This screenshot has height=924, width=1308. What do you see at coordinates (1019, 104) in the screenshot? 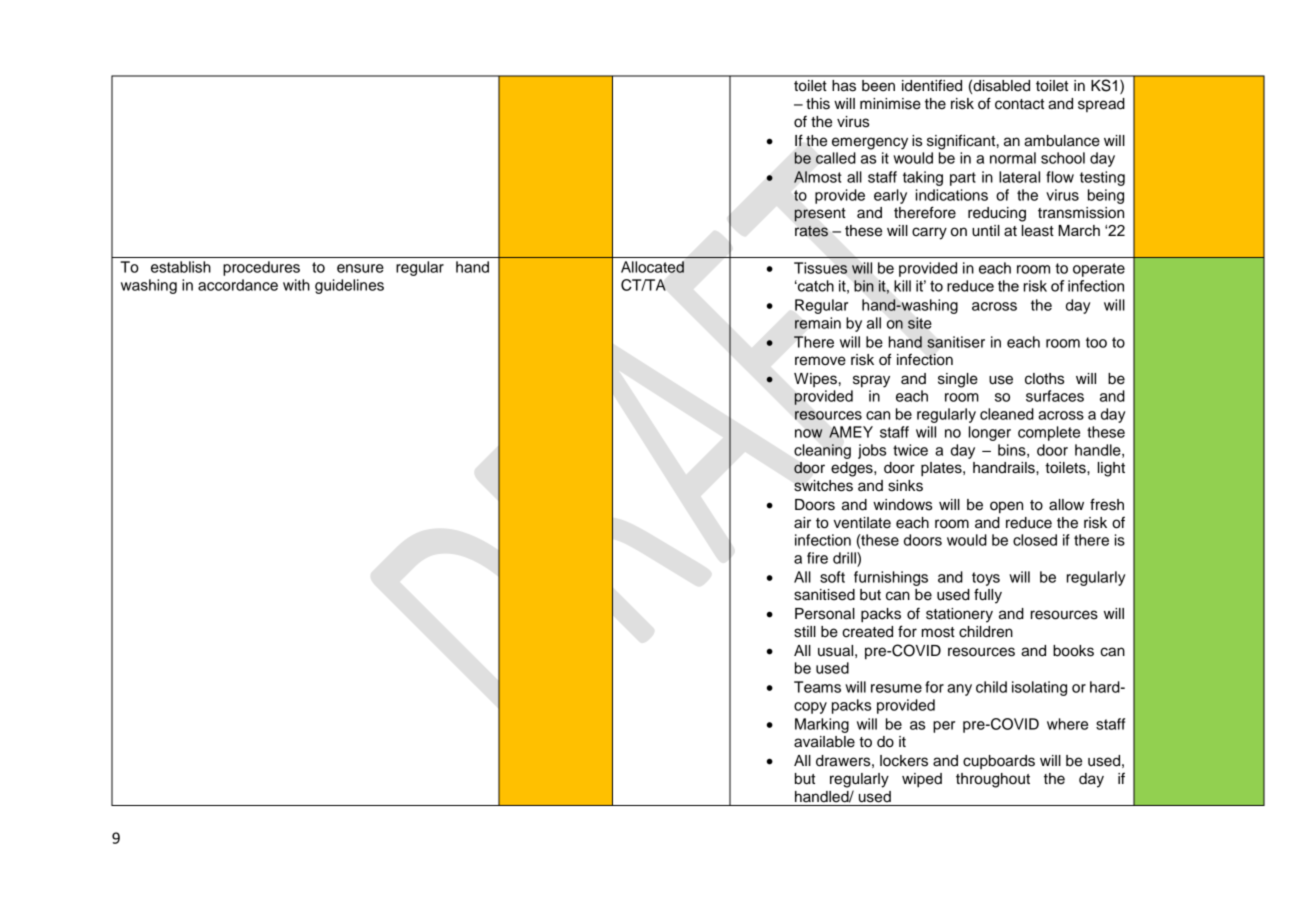
I see `contact` at bounding box center [1019, 104].
